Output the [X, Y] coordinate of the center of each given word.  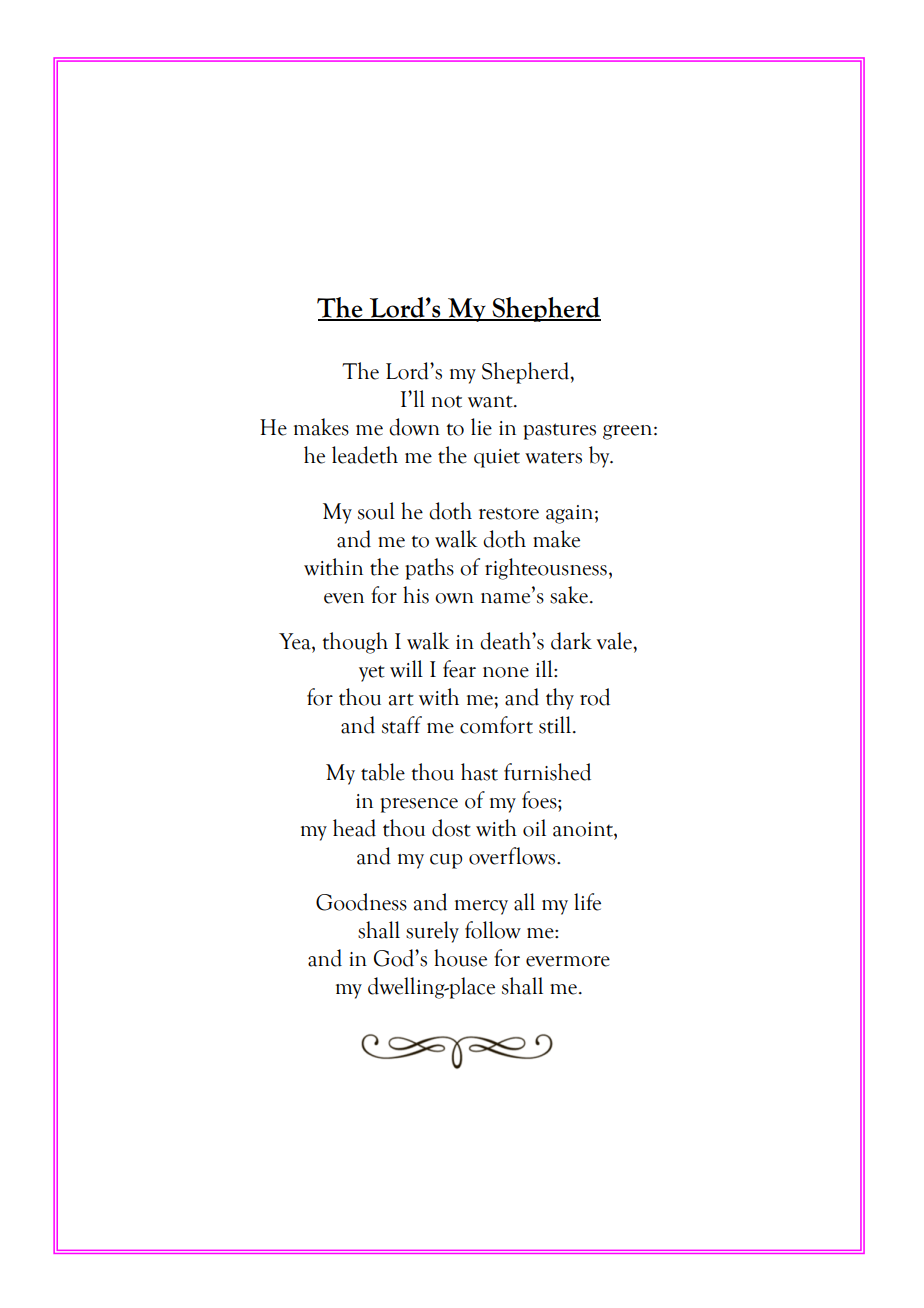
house [460, 958]
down [414, 427]
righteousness [546, 569]
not [447, 401]
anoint [584, 829]
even [344, 598]
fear [459, 669]
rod [595, 697]
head [354, 828]
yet [372, 673]
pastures [559, 431]
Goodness [361, 902]
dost [451, 828]
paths [429, 569]
